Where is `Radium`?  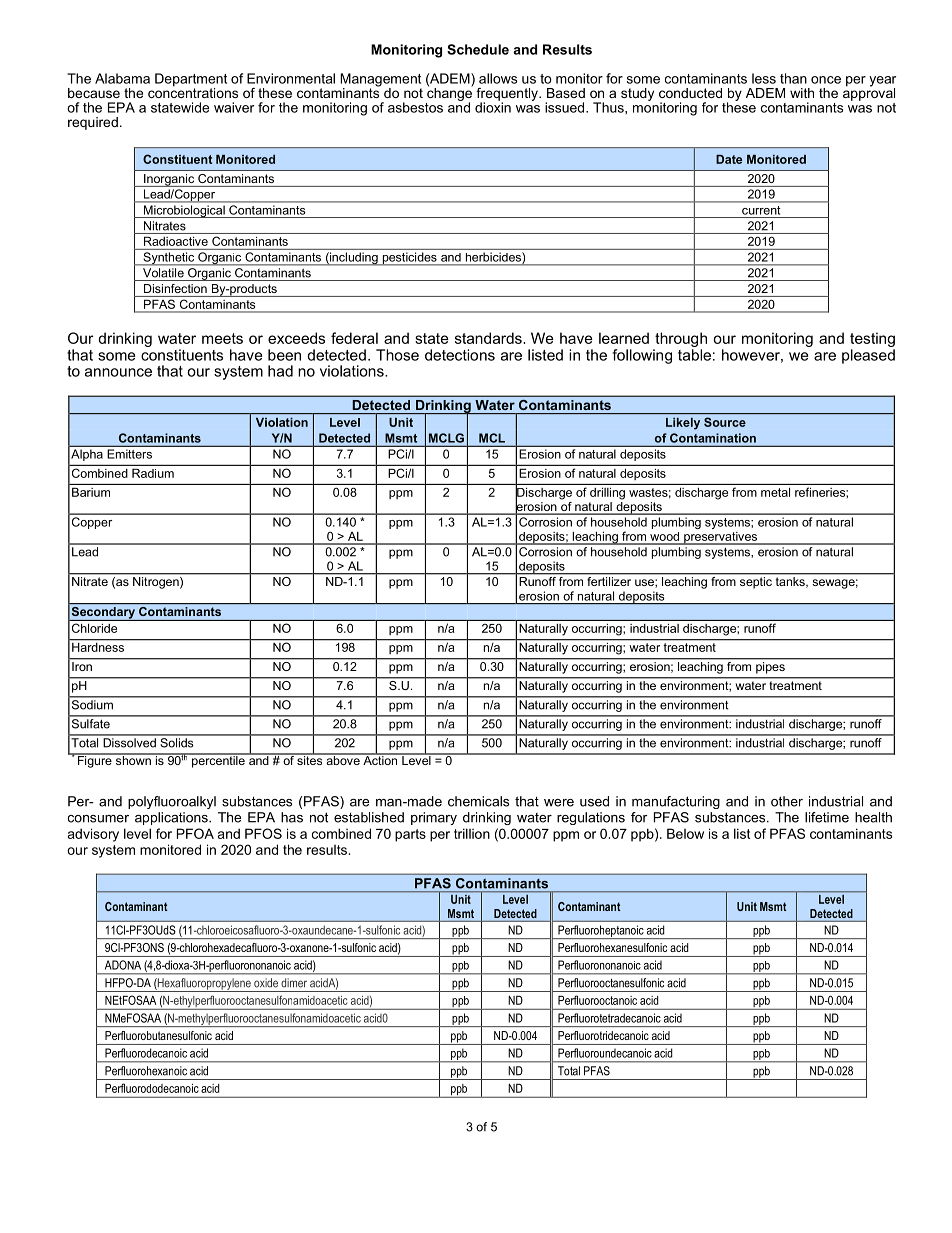 Radium is located at coordinates (153, 473).
